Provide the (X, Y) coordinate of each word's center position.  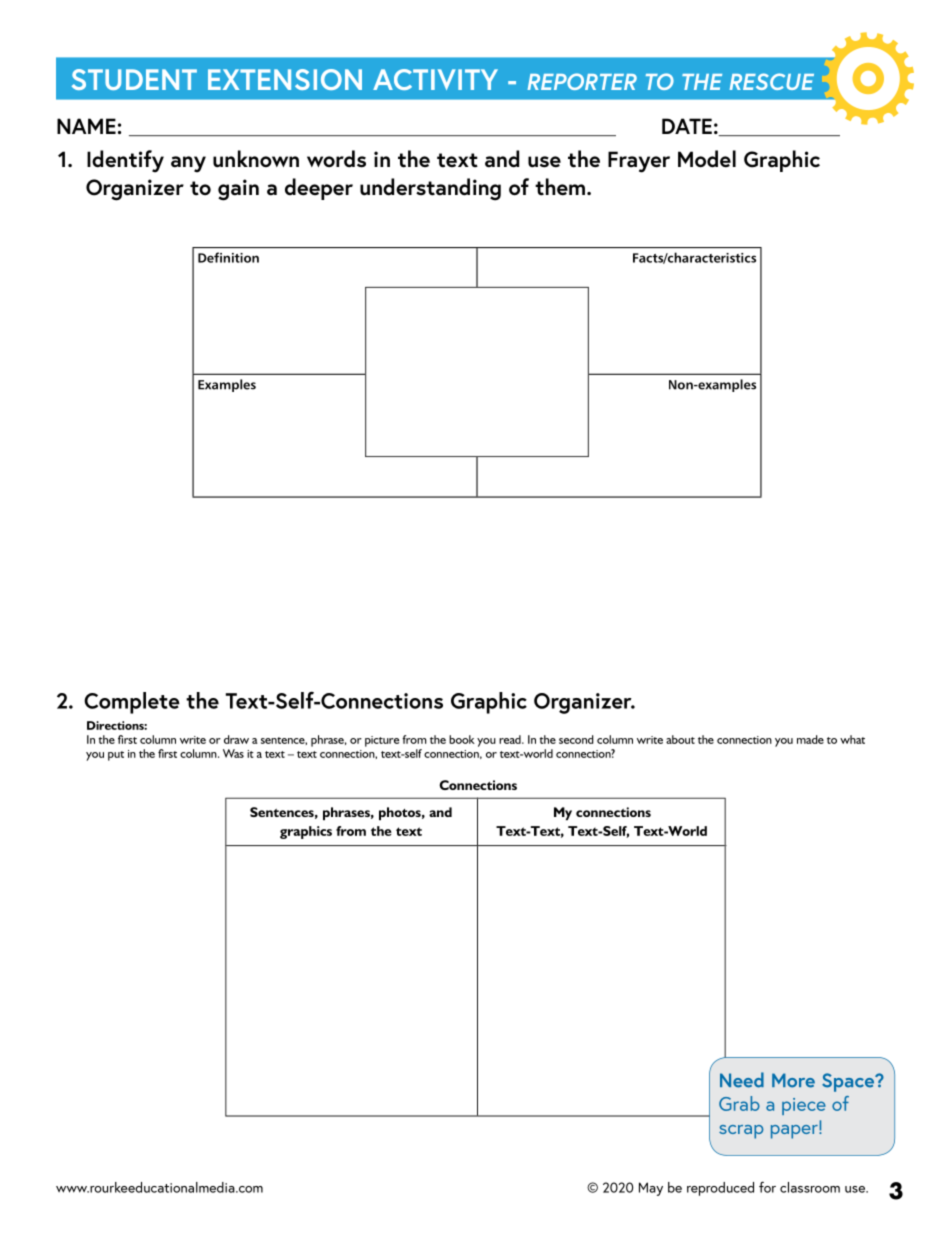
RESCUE (771, 81)
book (462, 739)
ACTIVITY (435, 79)
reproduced (720, 1189)
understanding (430, 189)
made (810, 739)
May (651, 1189)
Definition (228, 257)
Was (233, 753)
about (680, 739)
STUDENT (134, 79)
